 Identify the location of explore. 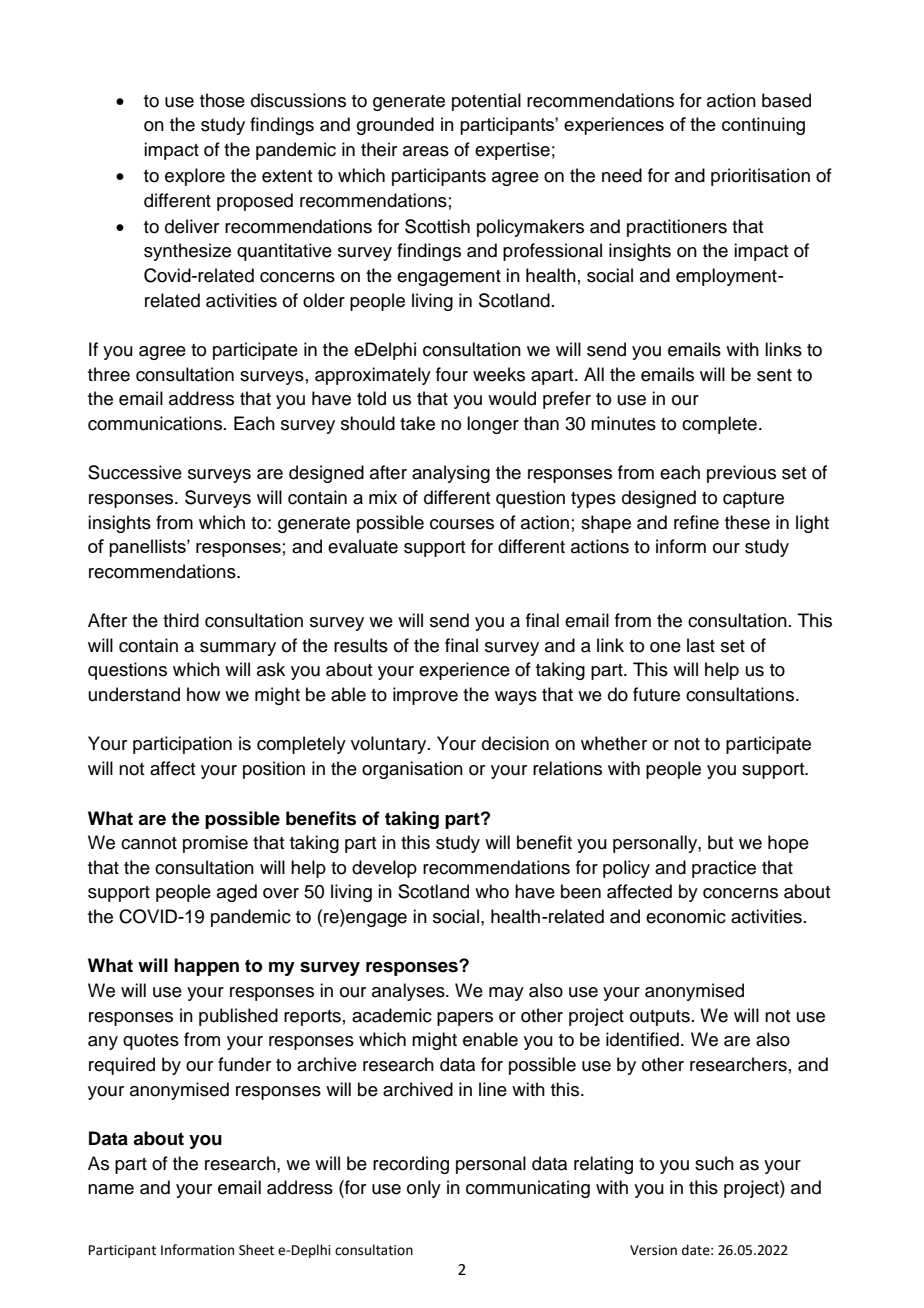
(195, 177).
